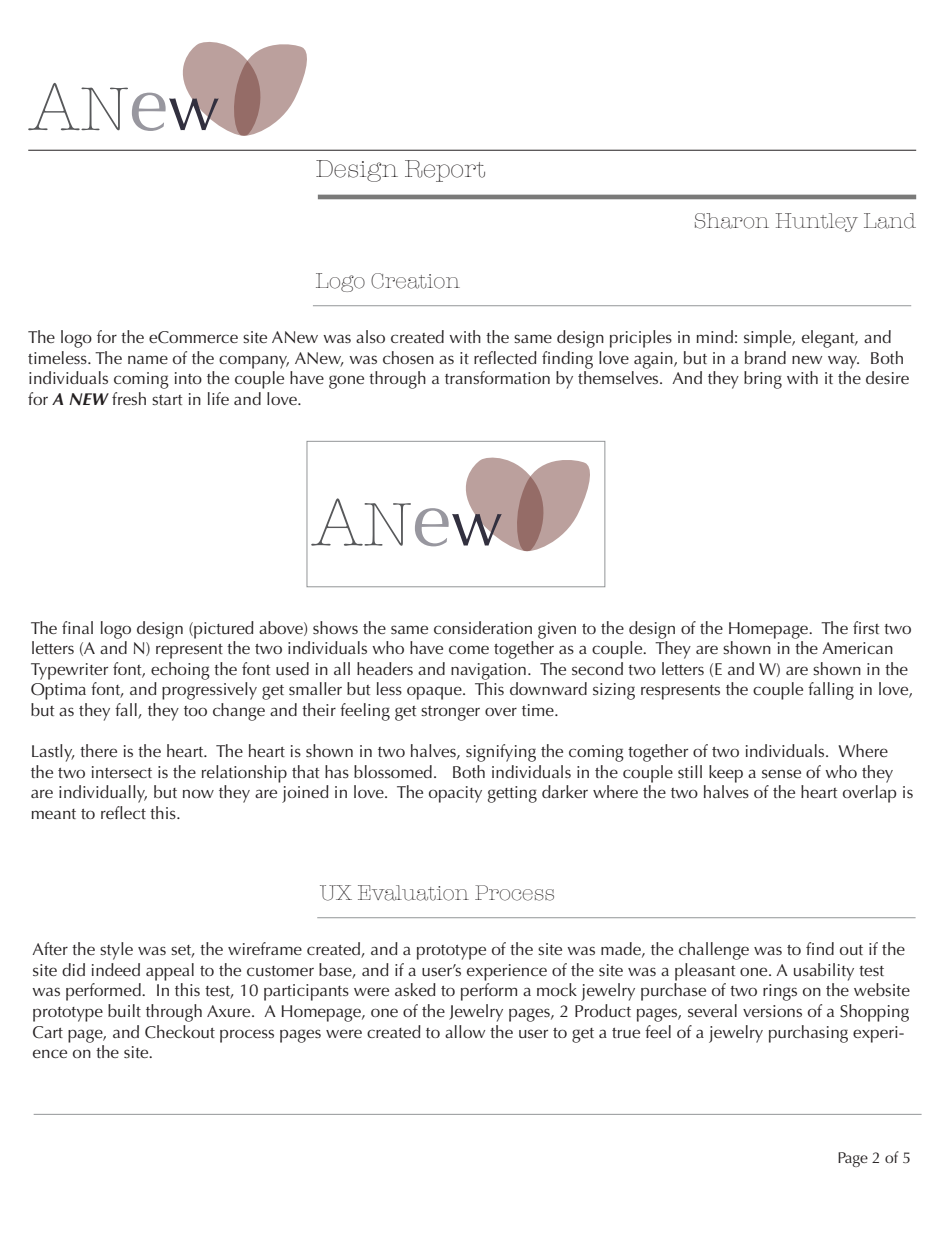 This image has width=952, height=1233. What do you see at coordinates (124, 1010) in the image?
I see `built` at bounding box center [124, 1010].
